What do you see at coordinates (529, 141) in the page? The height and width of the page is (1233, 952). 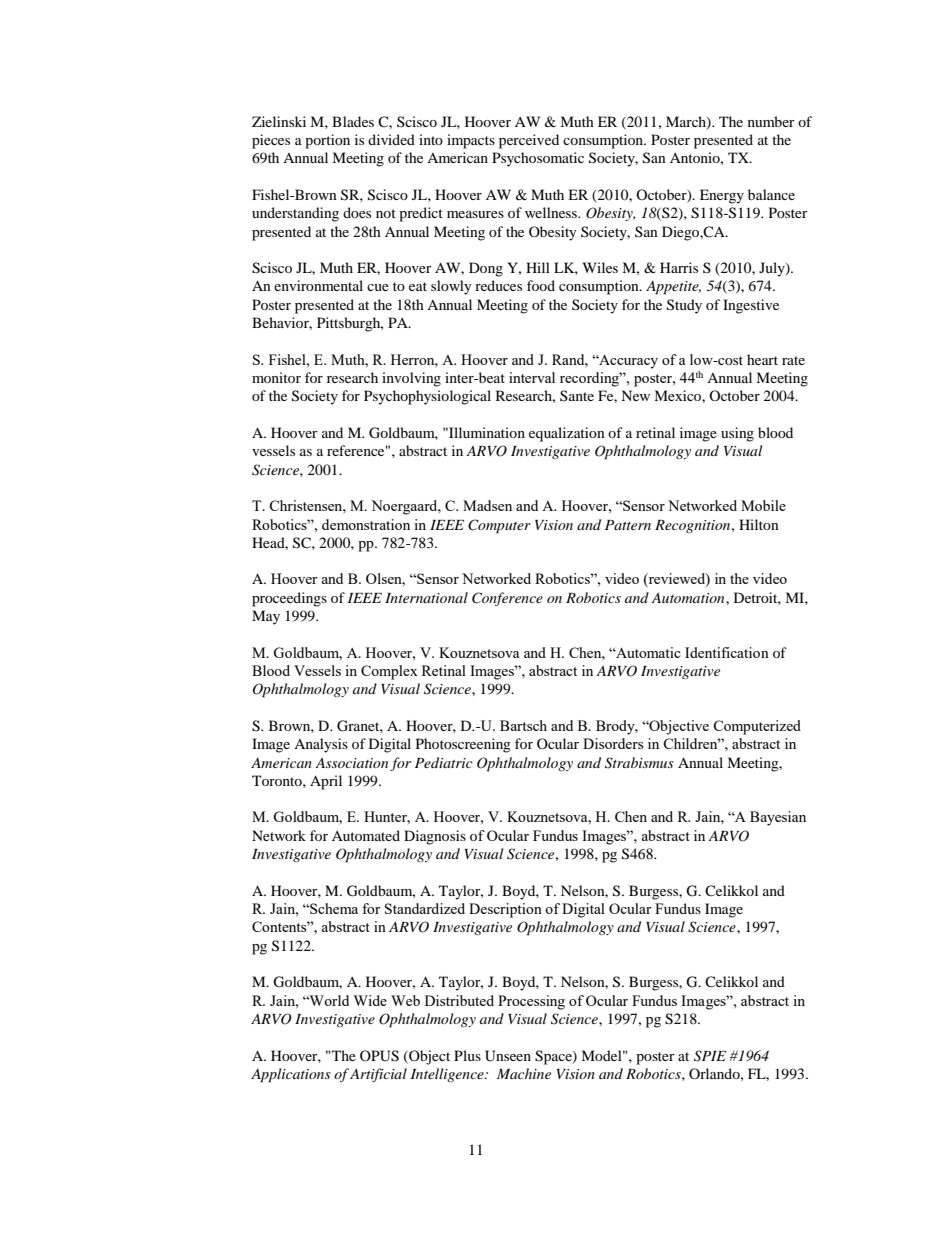 I see `perceived` at bounding box center [529, 141].
